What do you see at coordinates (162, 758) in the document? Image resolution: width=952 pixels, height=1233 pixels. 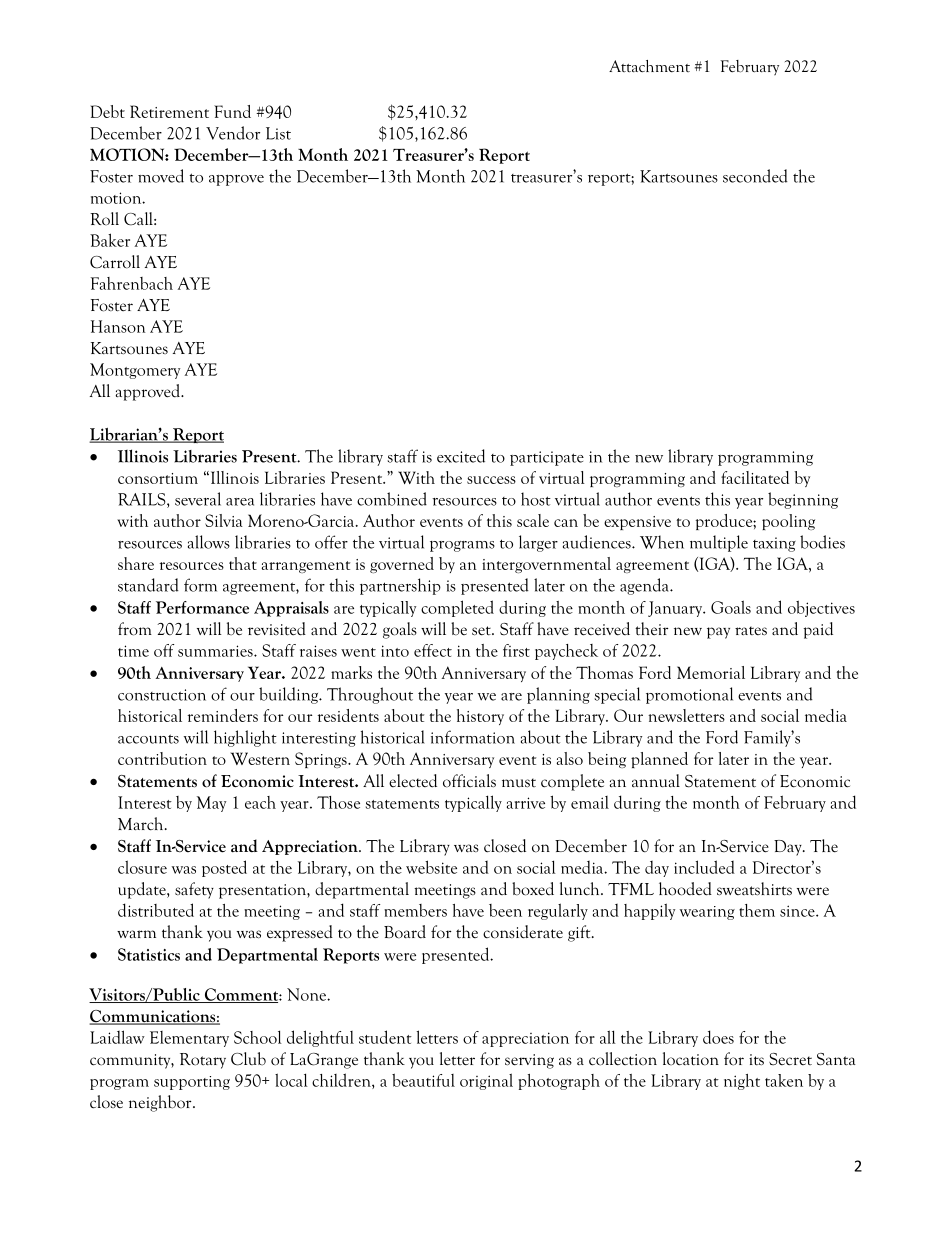 I see `contribution` at bounding box center [162, 758].
